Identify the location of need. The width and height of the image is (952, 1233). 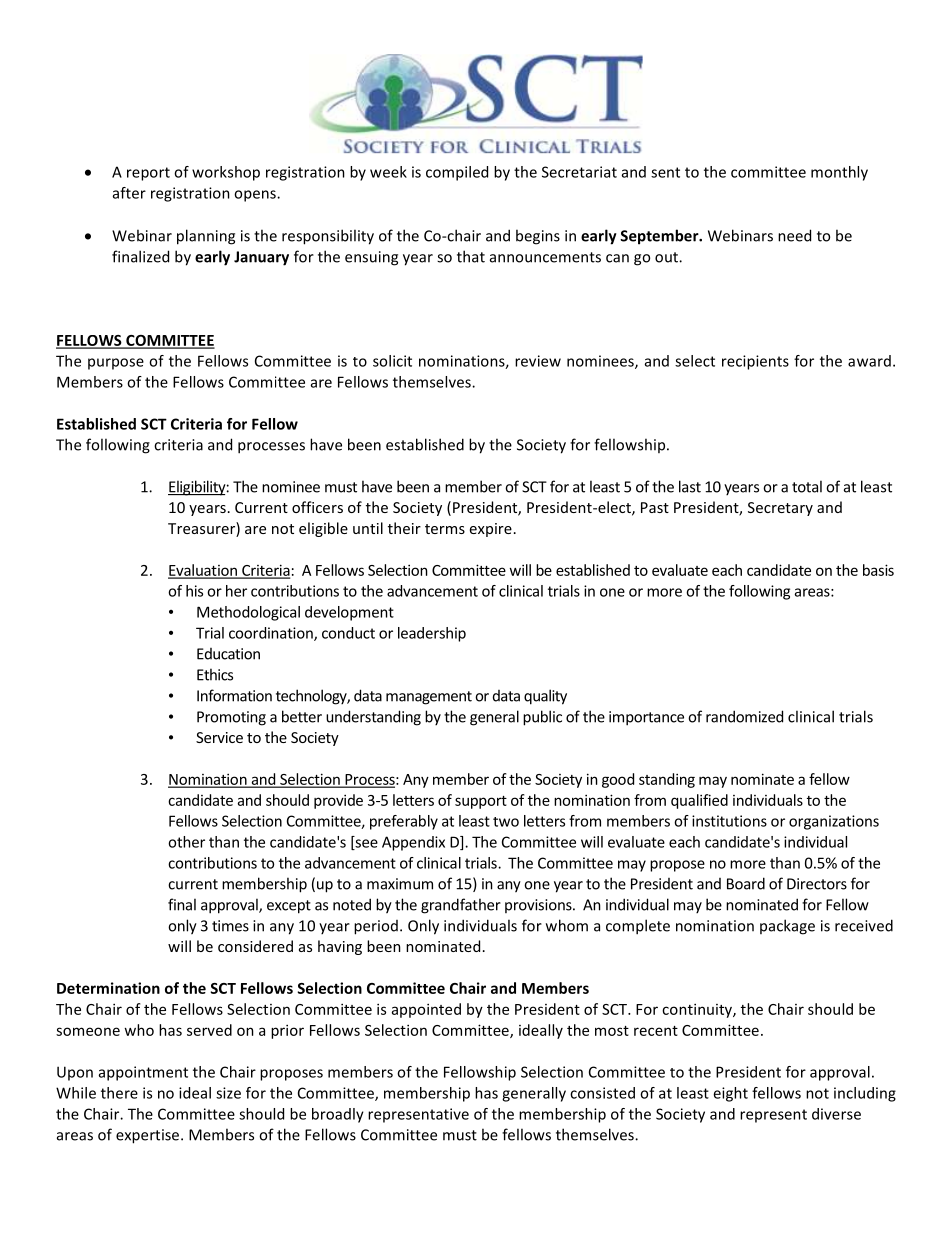
(794, 235).
